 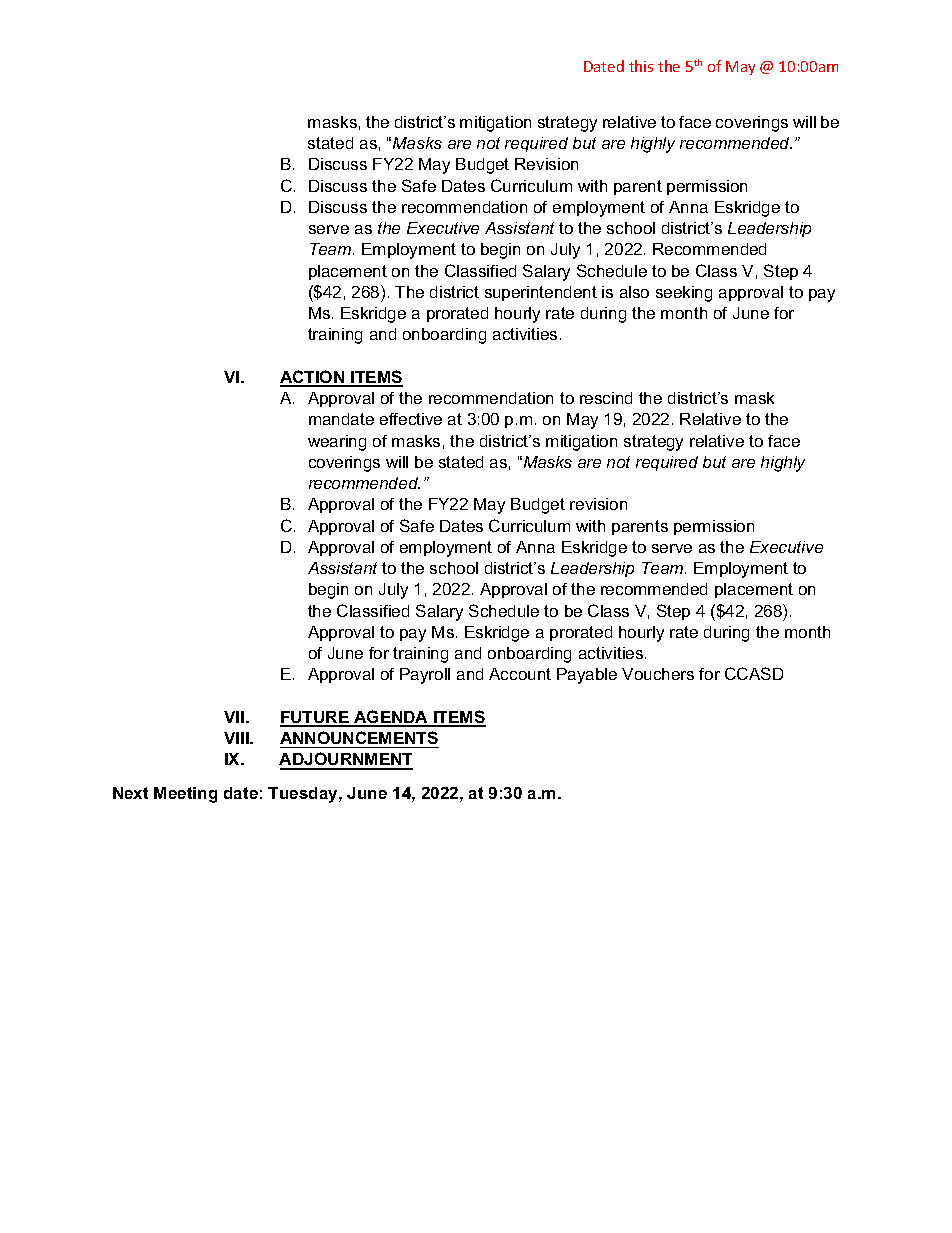 I want to click on ACTION, so click(x=313, y=378).
